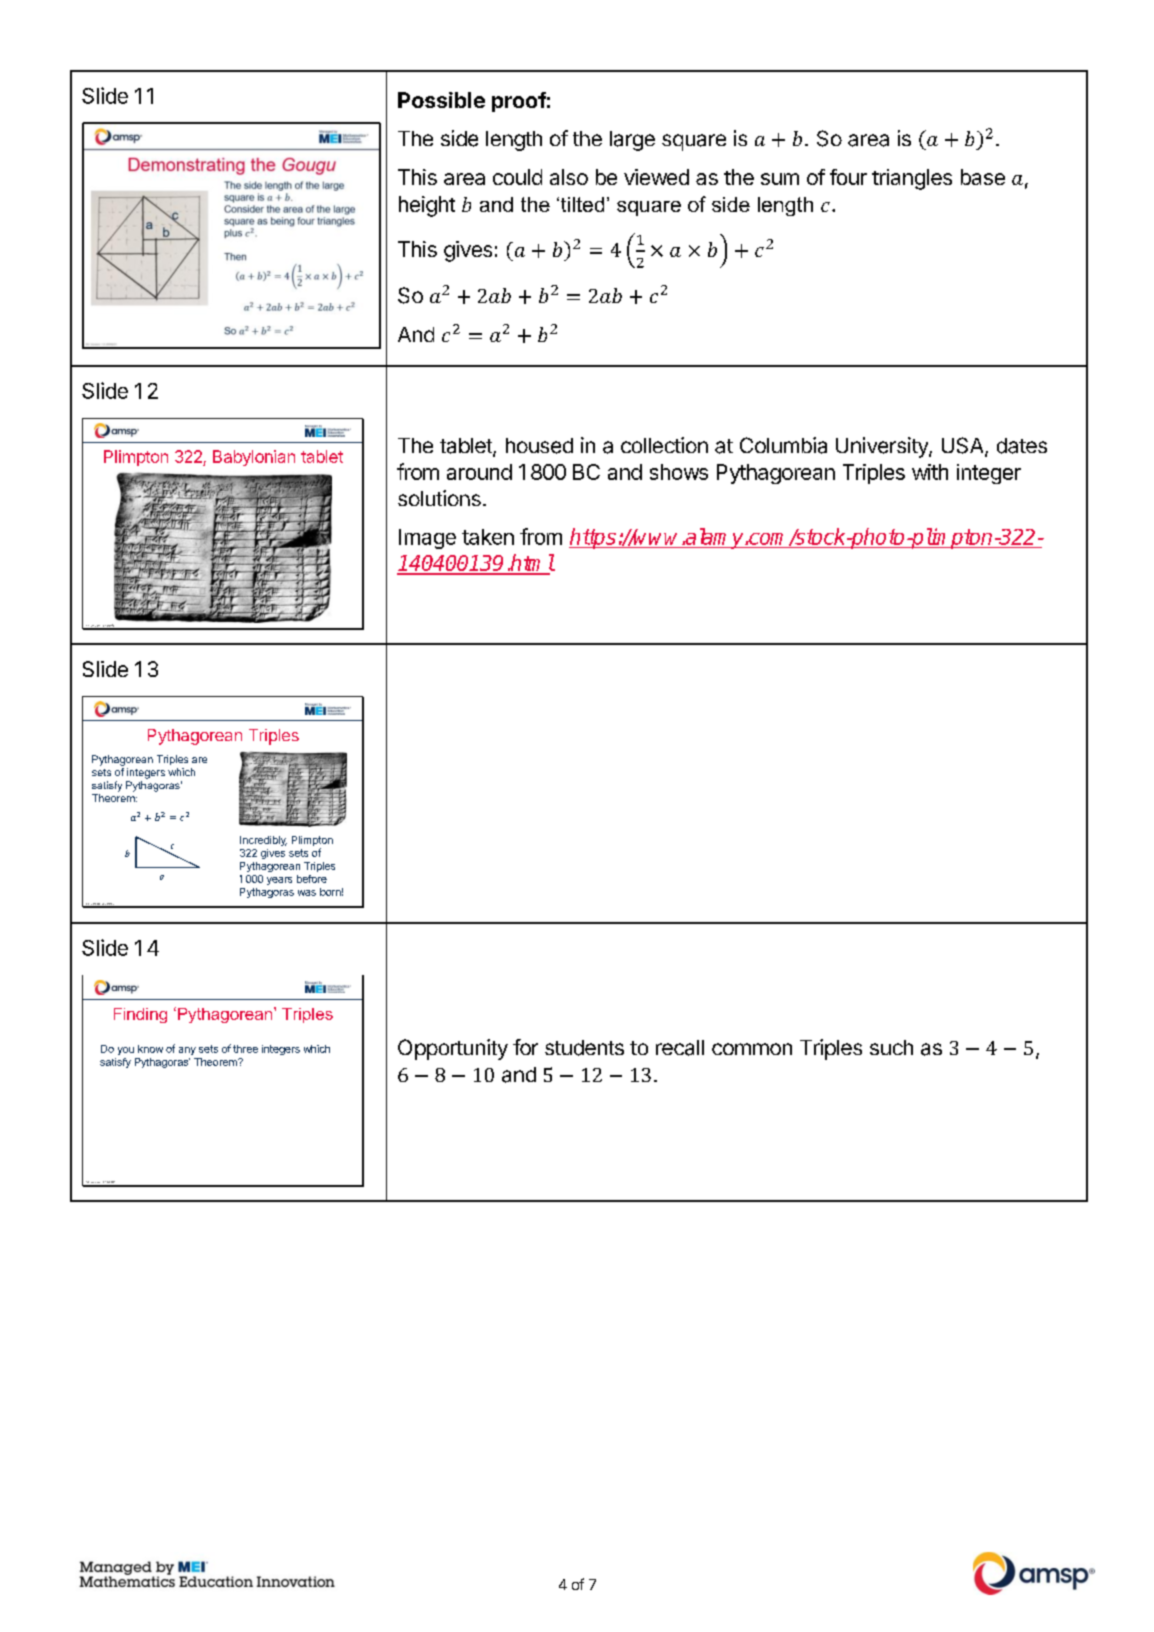  Describe the element at coordinates (584, 1048) in the screenshot. I see `students` at that location.
